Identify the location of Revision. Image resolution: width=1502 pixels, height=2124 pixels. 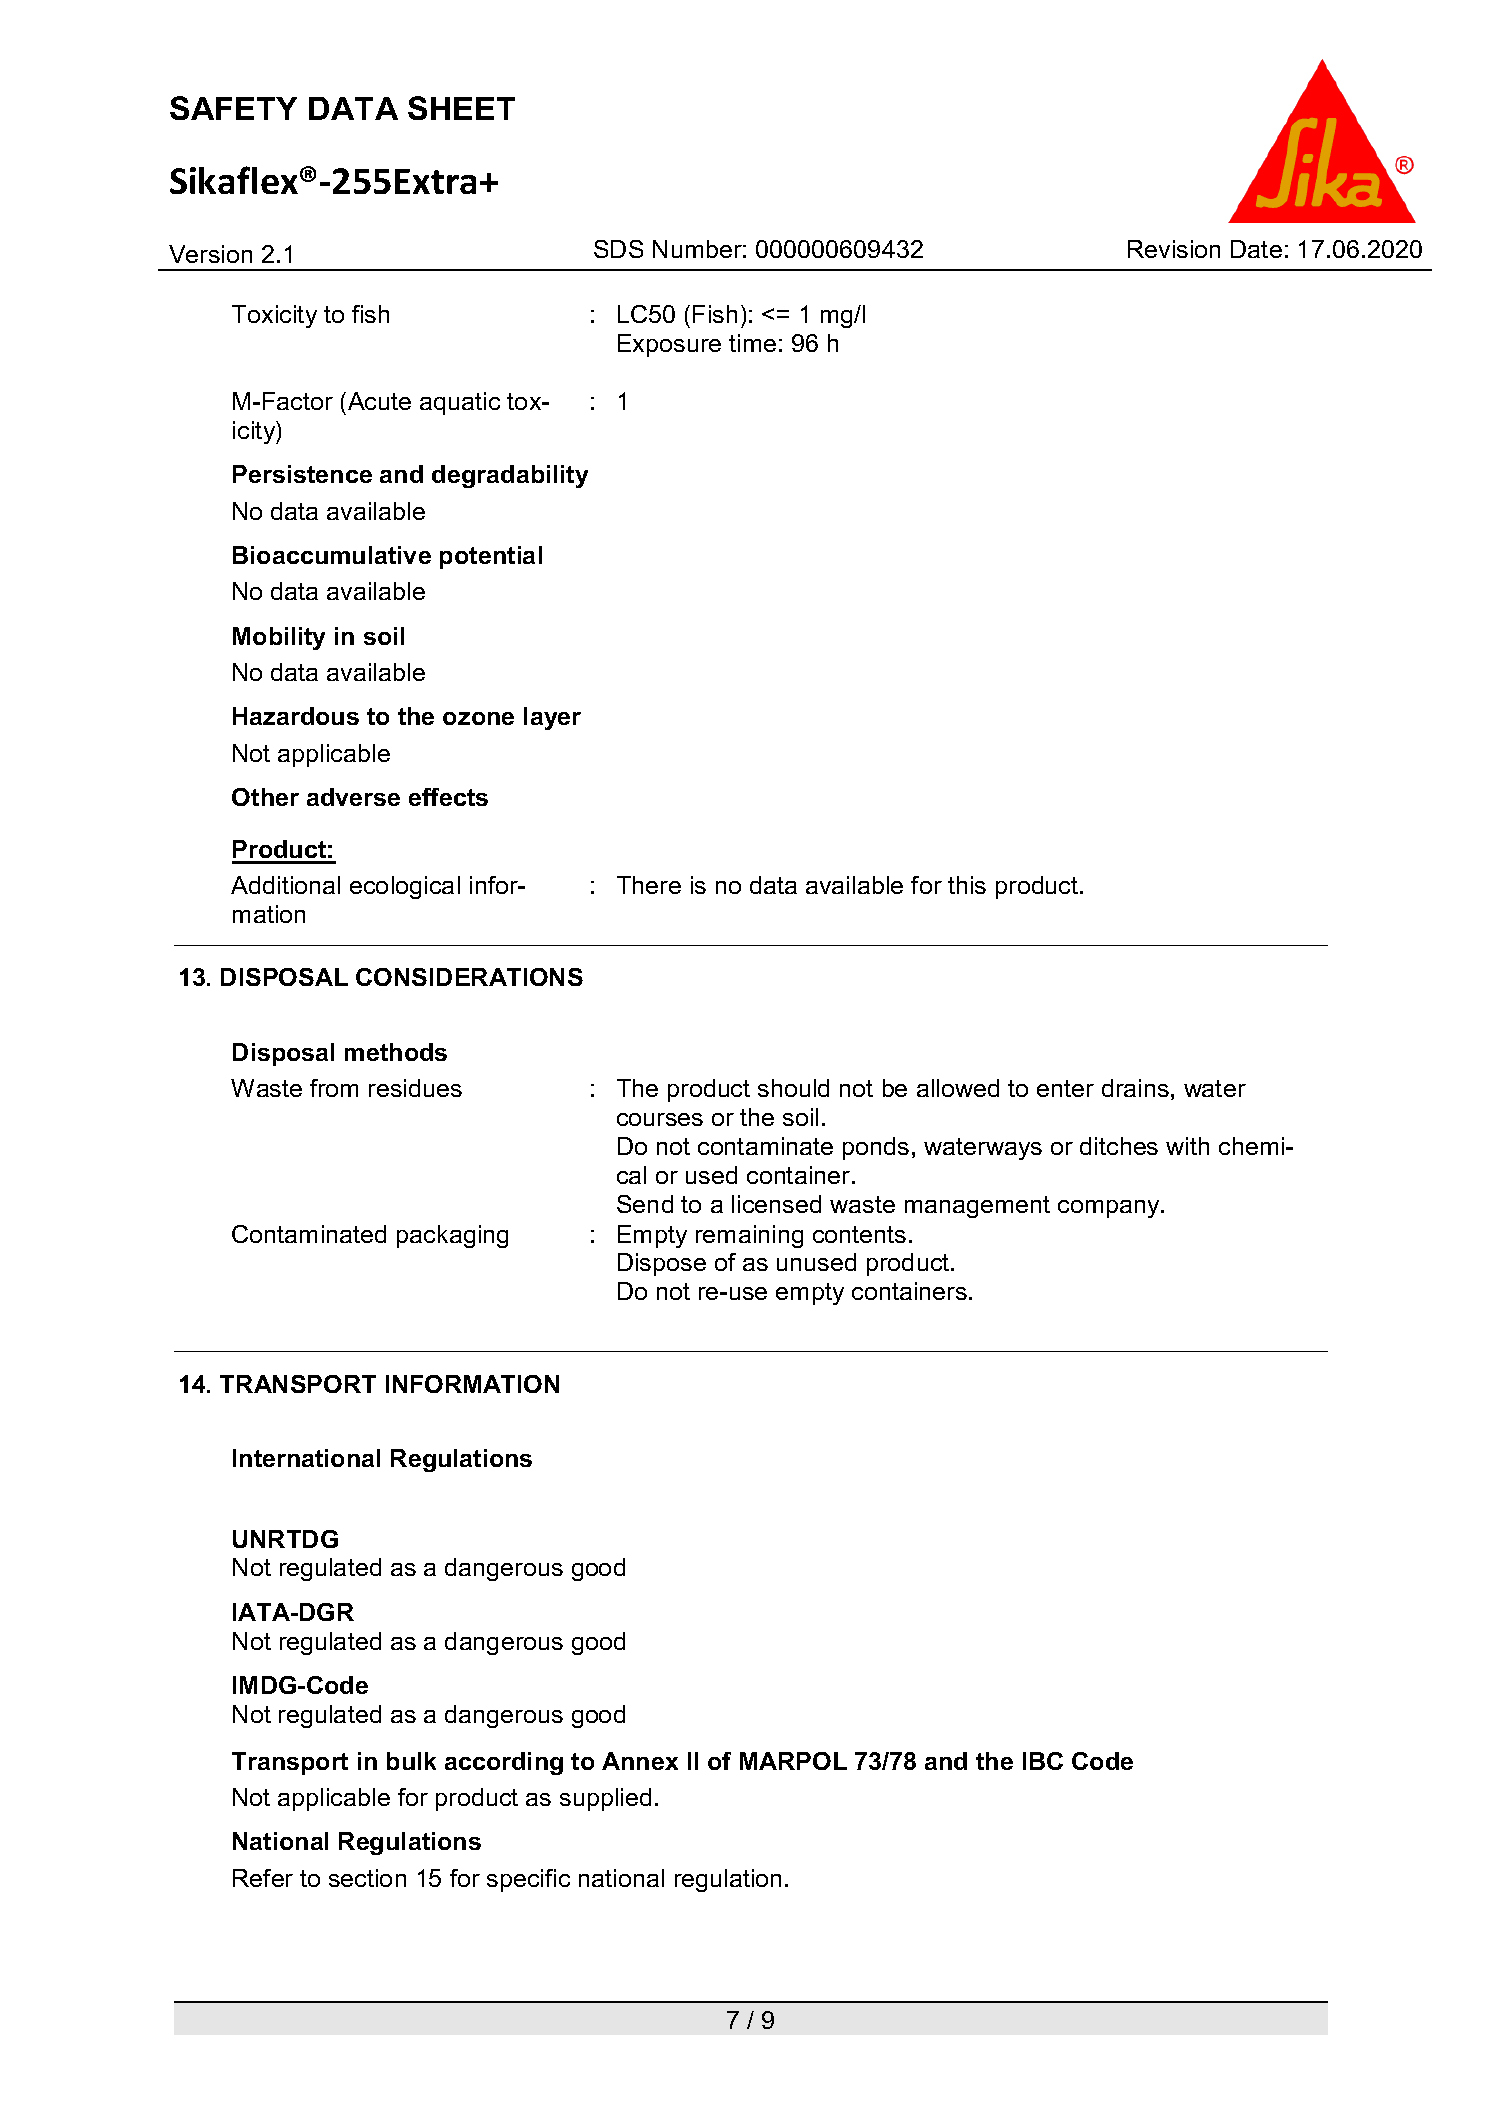
(1174, 249).
